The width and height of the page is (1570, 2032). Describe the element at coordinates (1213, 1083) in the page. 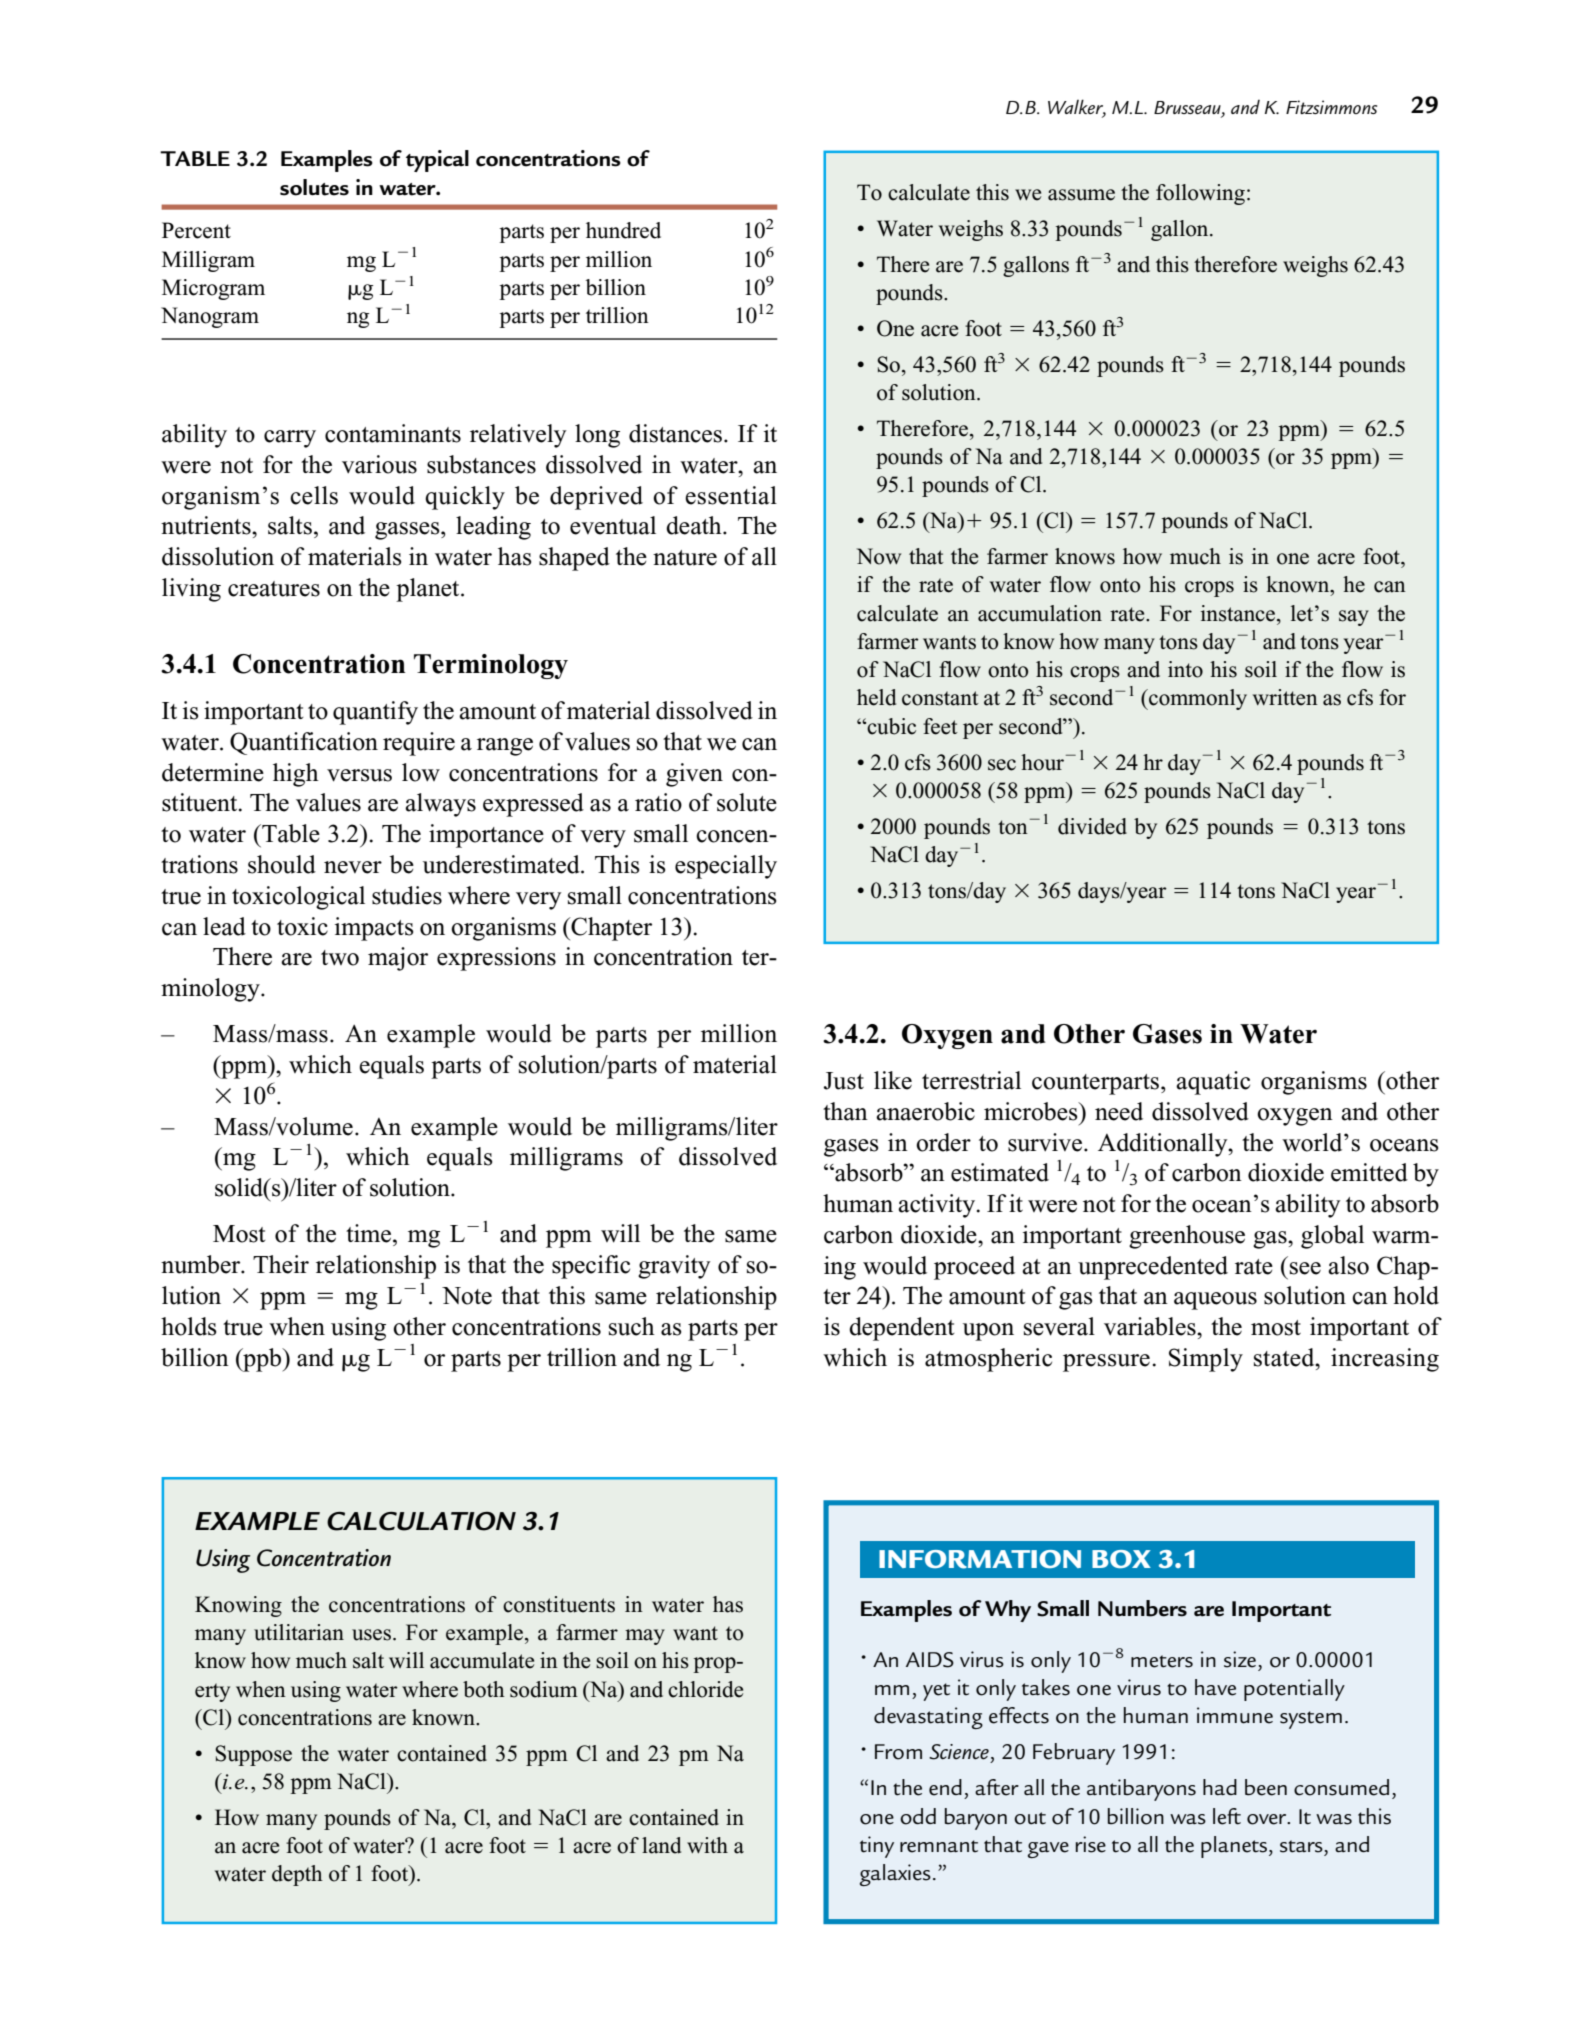

I see `aquatic` at that location.
